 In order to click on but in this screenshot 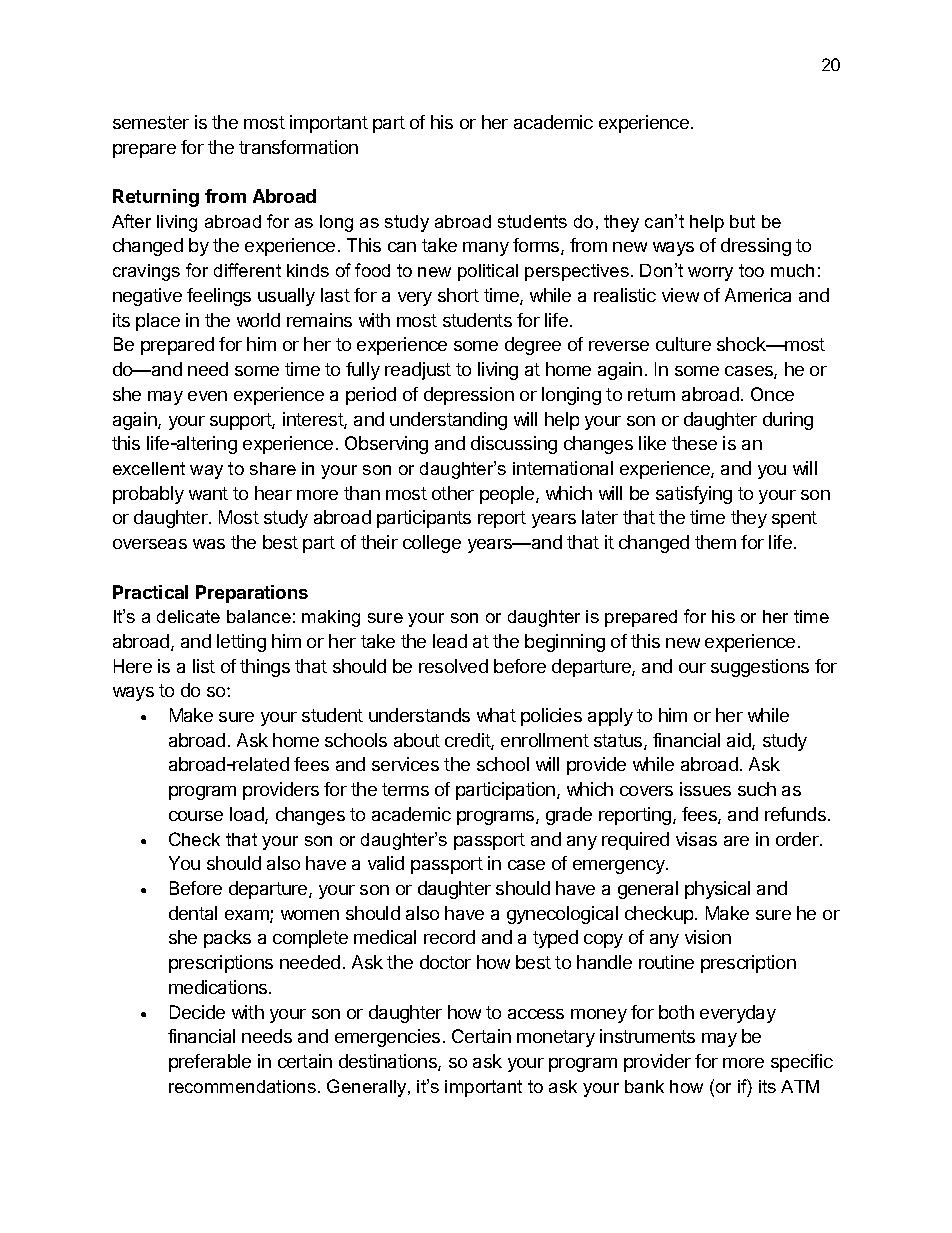, I will do `click(742, 221)`.
